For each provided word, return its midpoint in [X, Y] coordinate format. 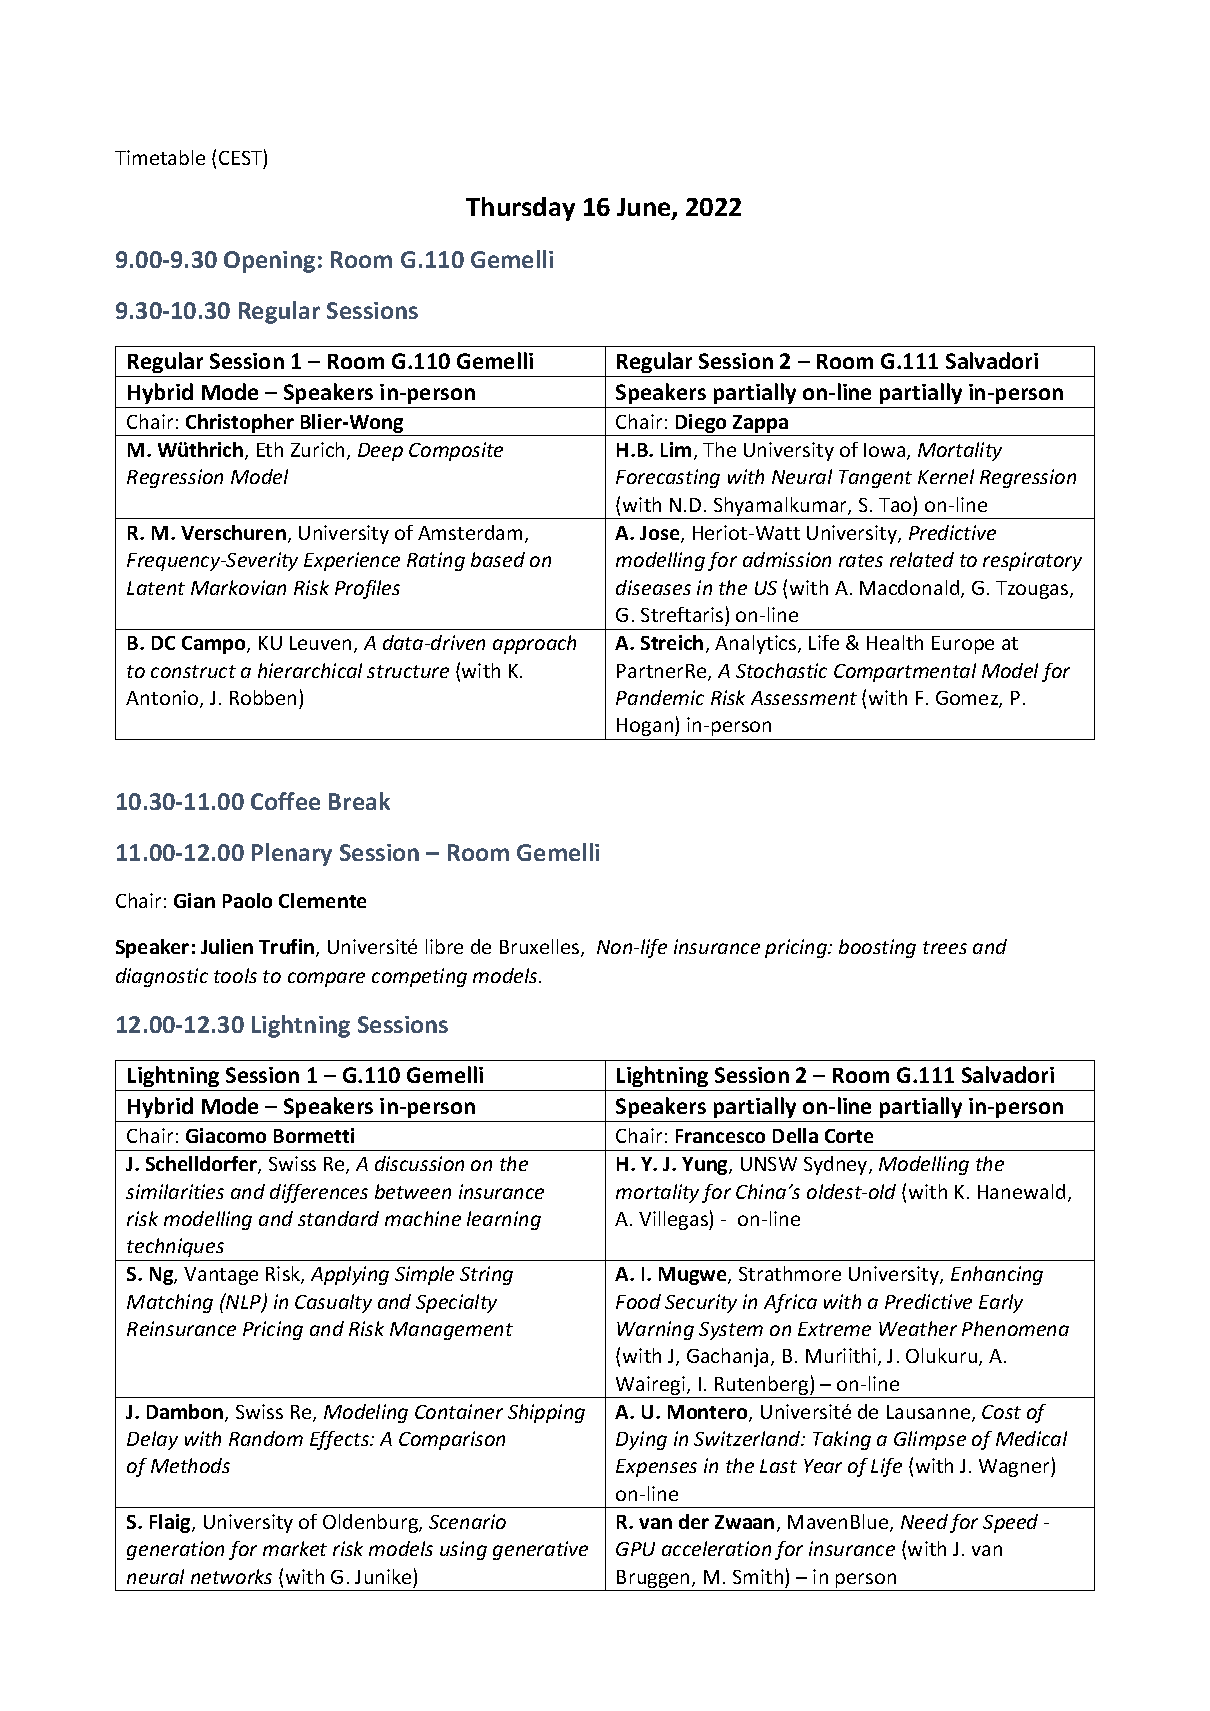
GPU [635, 1549]
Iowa [886, 451]
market [295, 1548]
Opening [269, 262]
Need [924, 1521]
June [645, 209]
